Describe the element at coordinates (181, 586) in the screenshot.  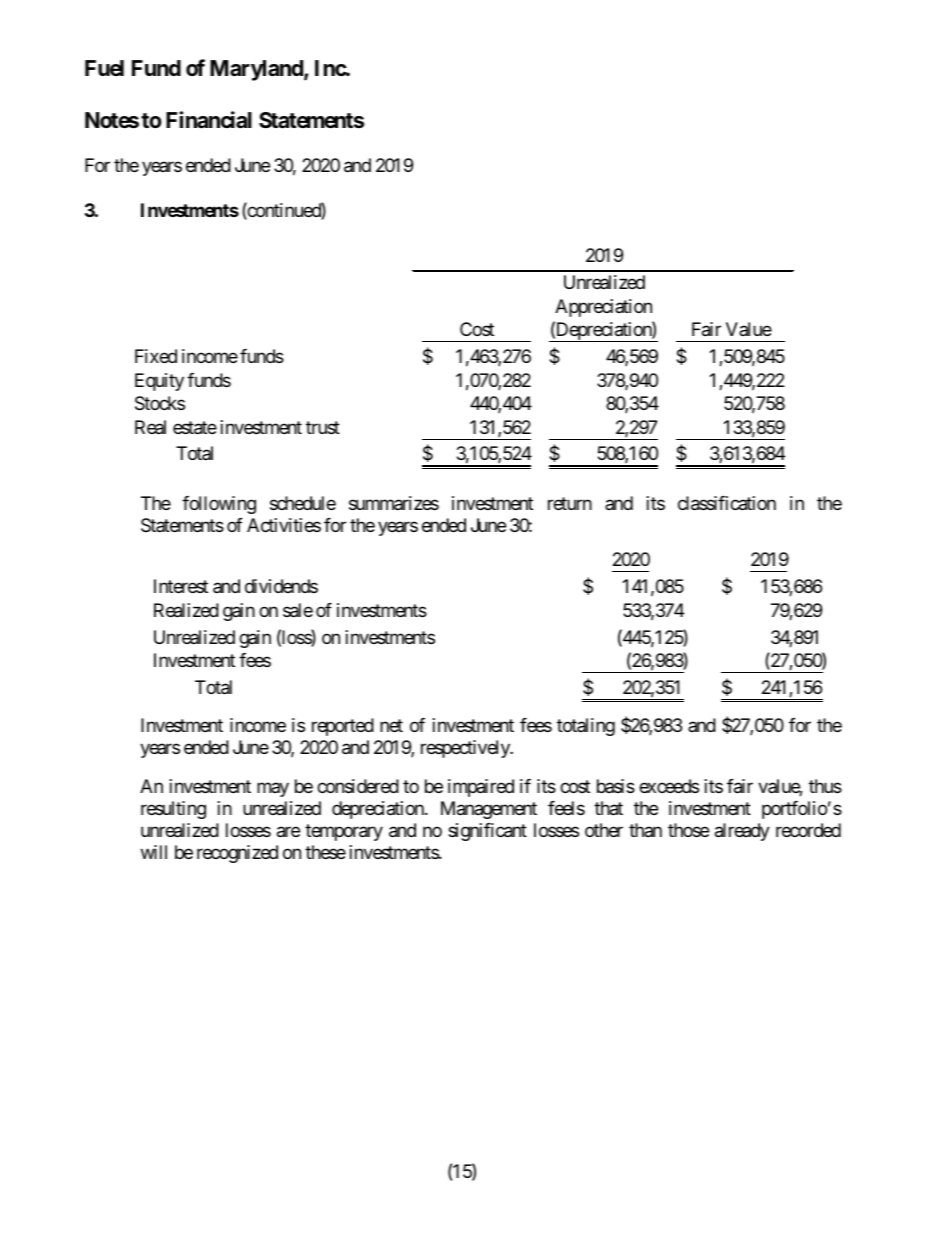
I see `Interest` at that location.
